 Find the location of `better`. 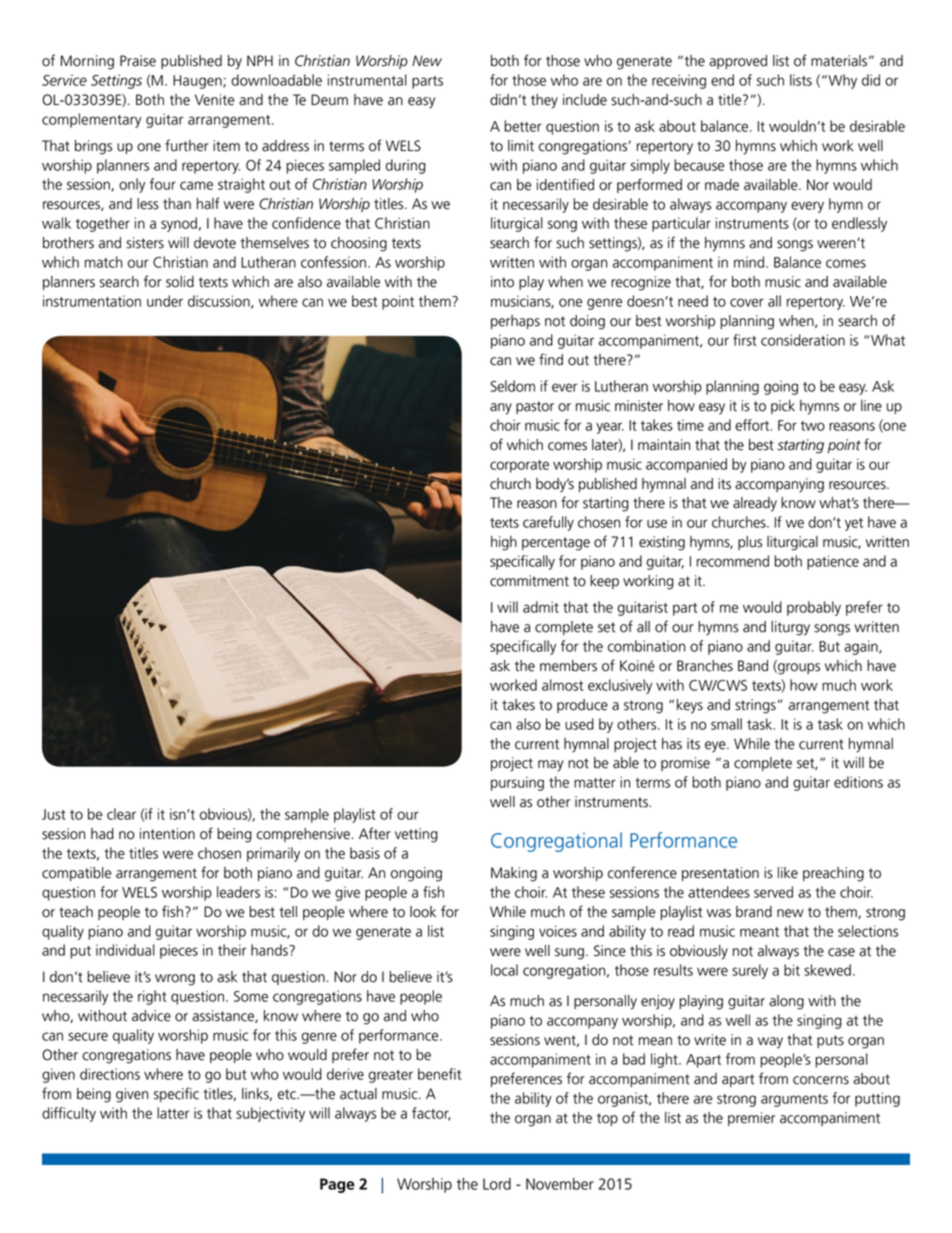

better is located at coordinates (523, 126).
